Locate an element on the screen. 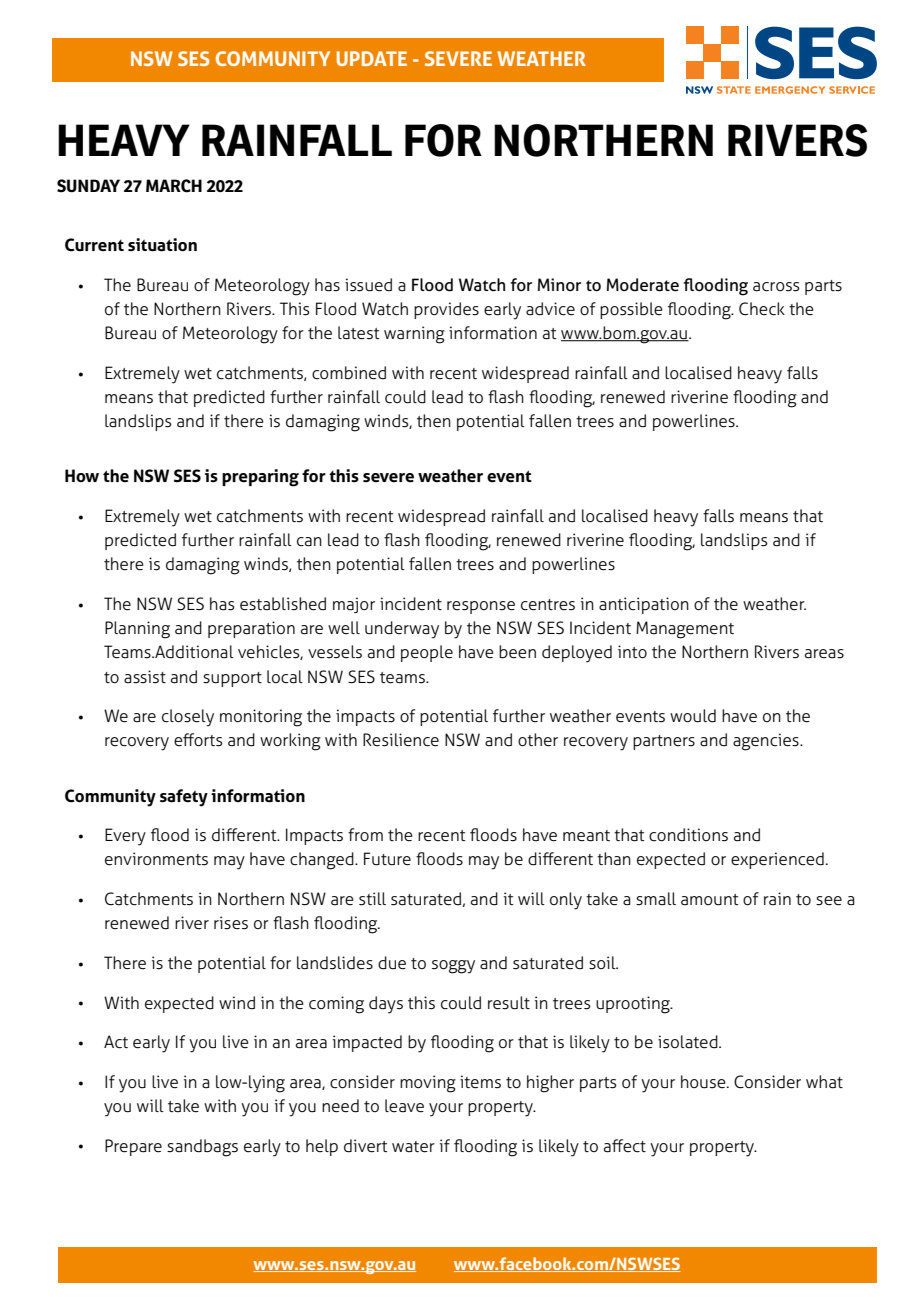 The height and width of the screenshot is (1308, 924). Check is located at coordinates (762, 309).
